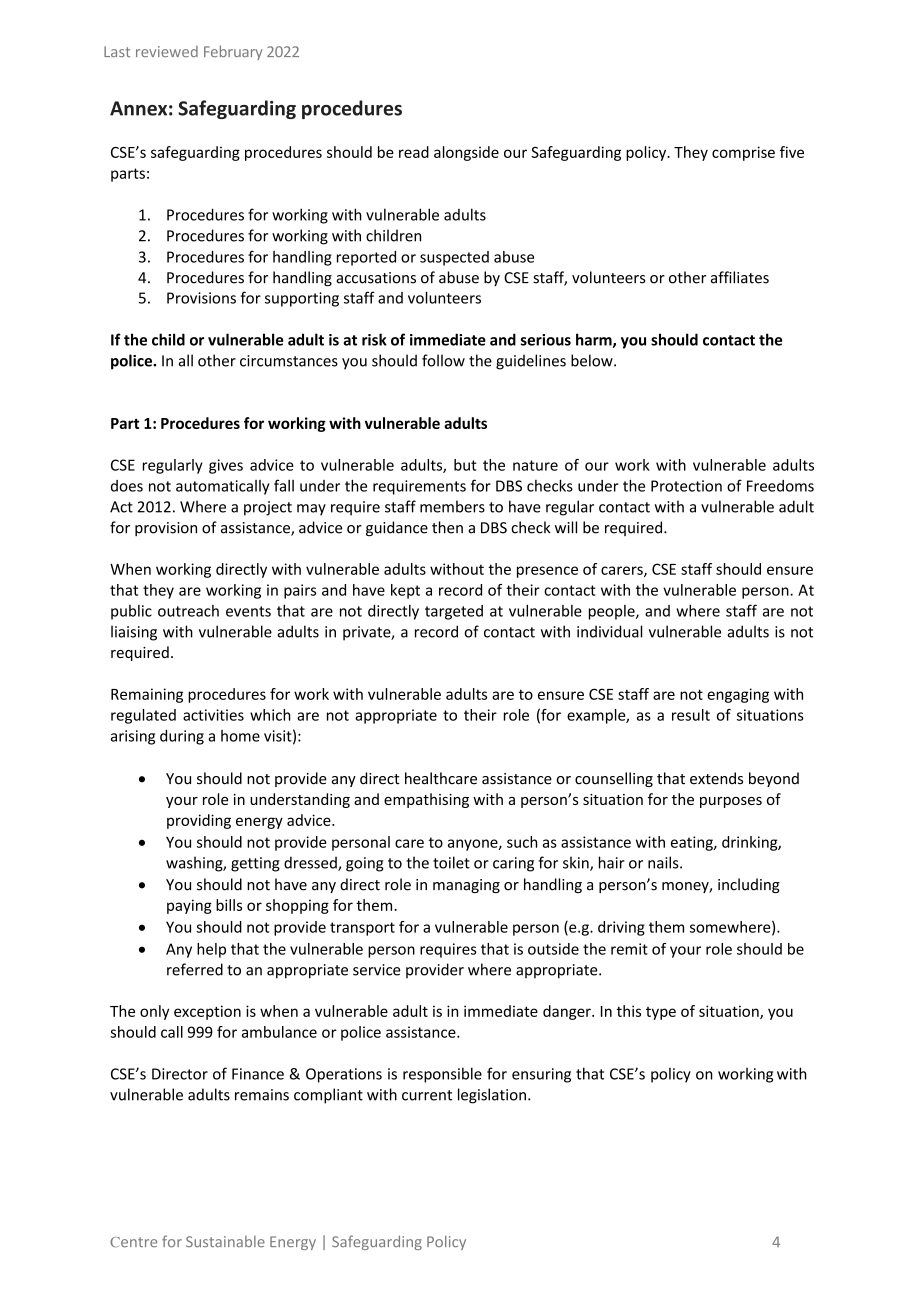  Describe the element at coordinates (454, 612) in the document. I see `targeted` at that location.
